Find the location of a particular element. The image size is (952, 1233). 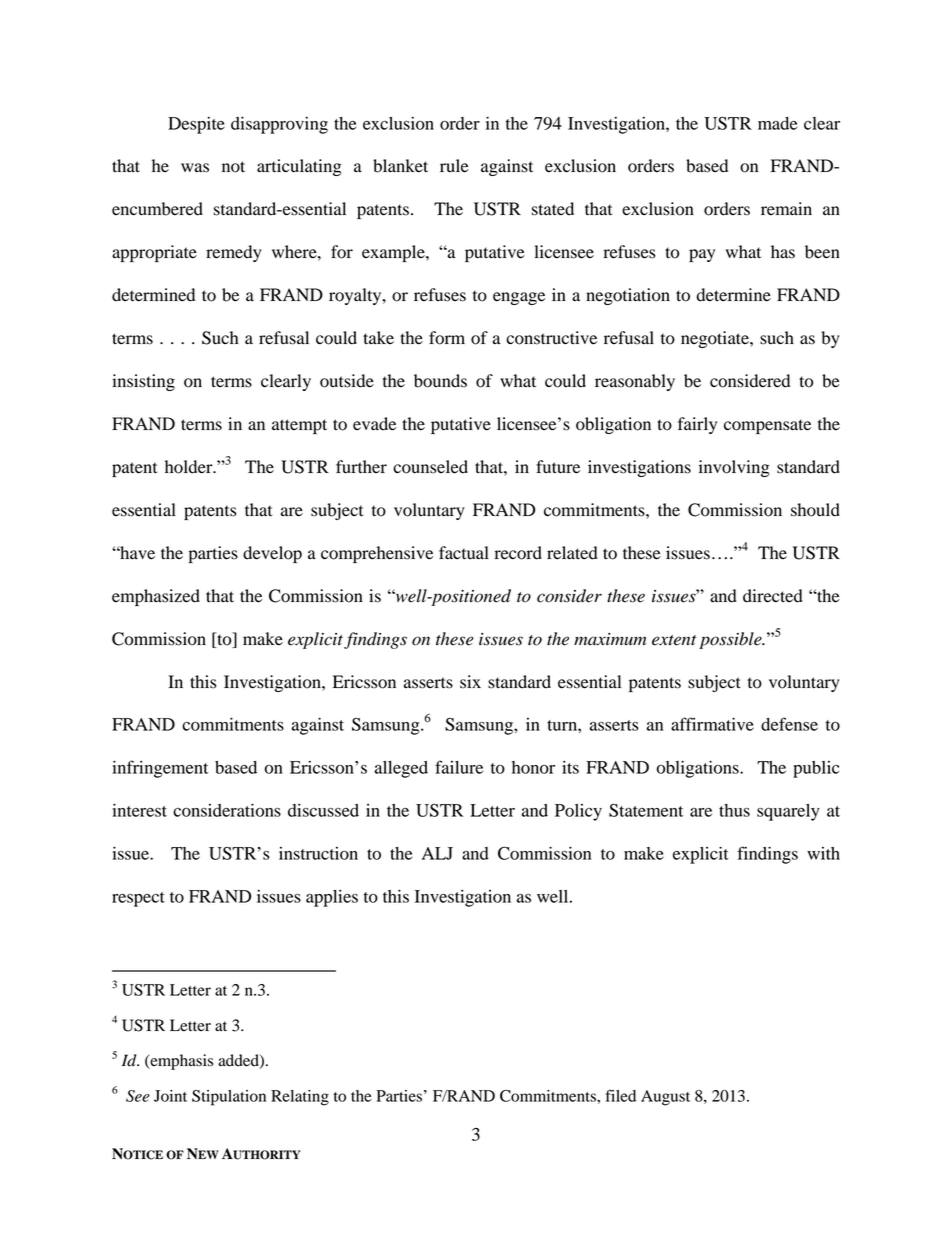

was is located at coordinates (195, 168).
